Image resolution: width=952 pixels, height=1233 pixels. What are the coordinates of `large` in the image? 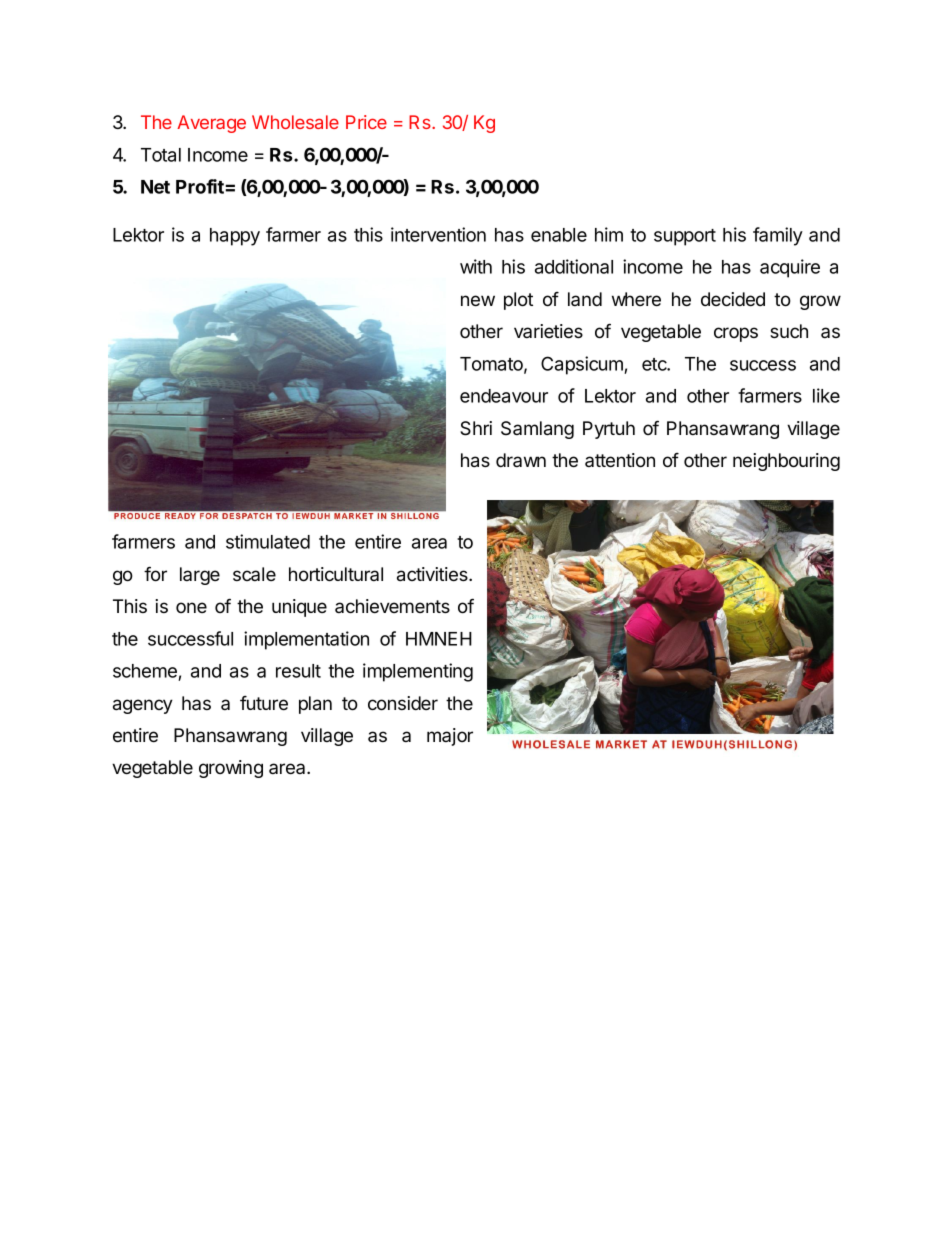 It's located at (200, 576).
